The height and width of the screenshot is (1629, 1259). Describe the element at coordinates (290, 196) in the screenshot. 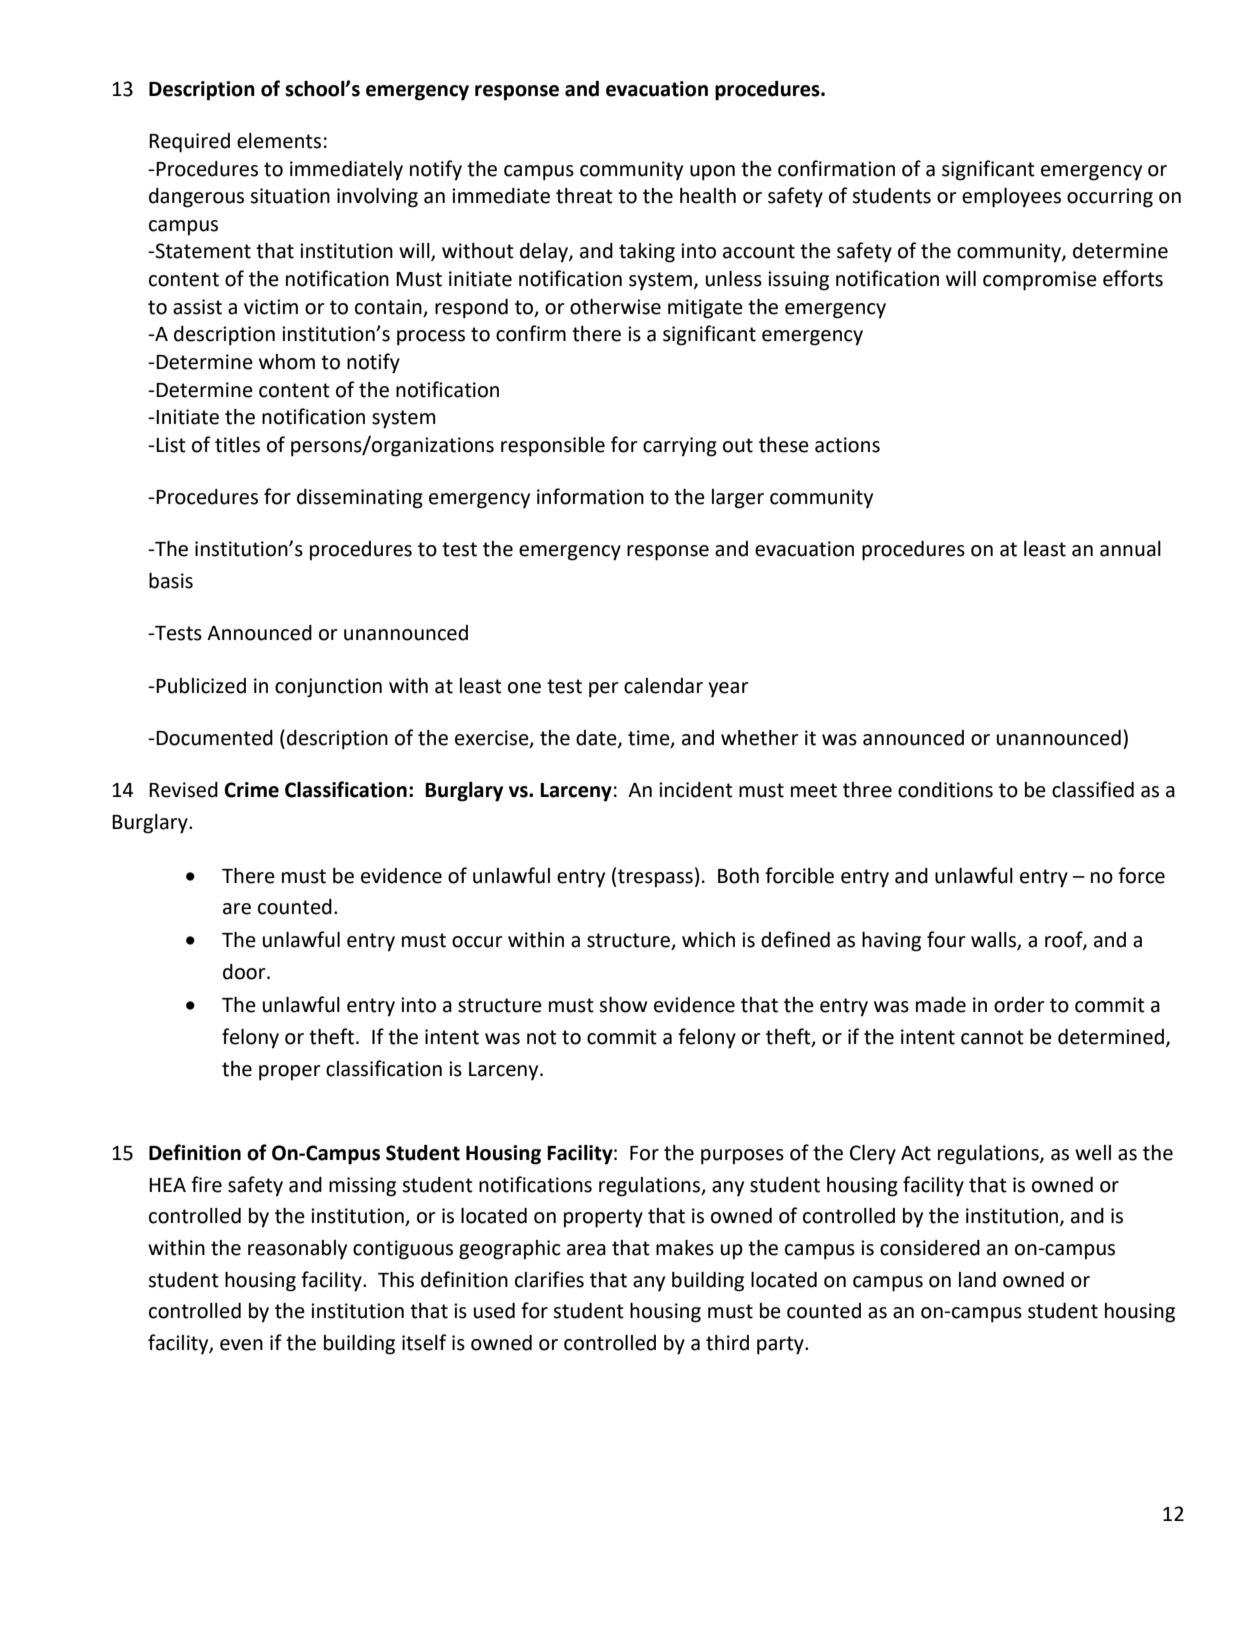

I see `situation` at that location.
